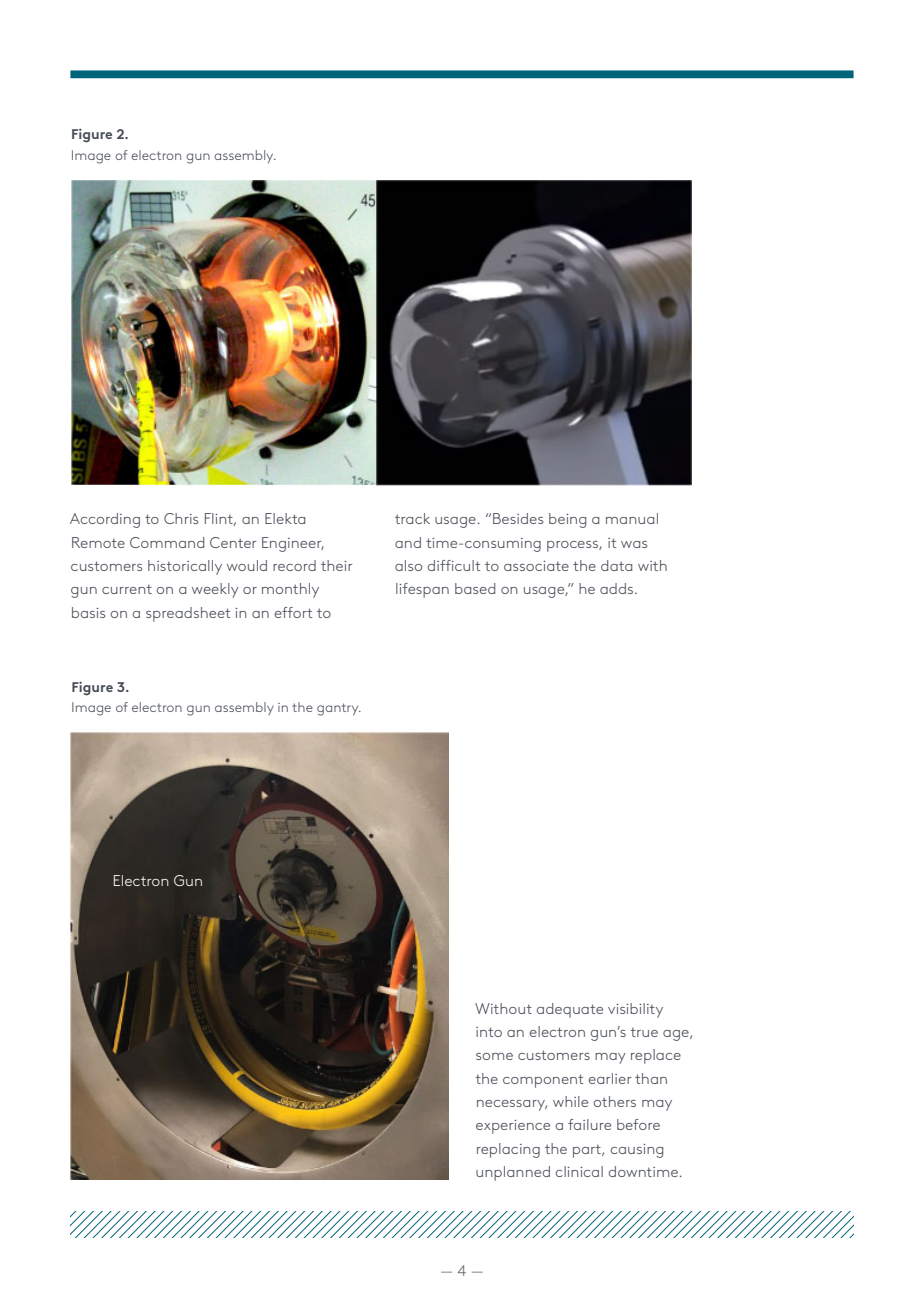  Describe the element at coordinates (88, 612) in the page. I see `basis` at that location.
